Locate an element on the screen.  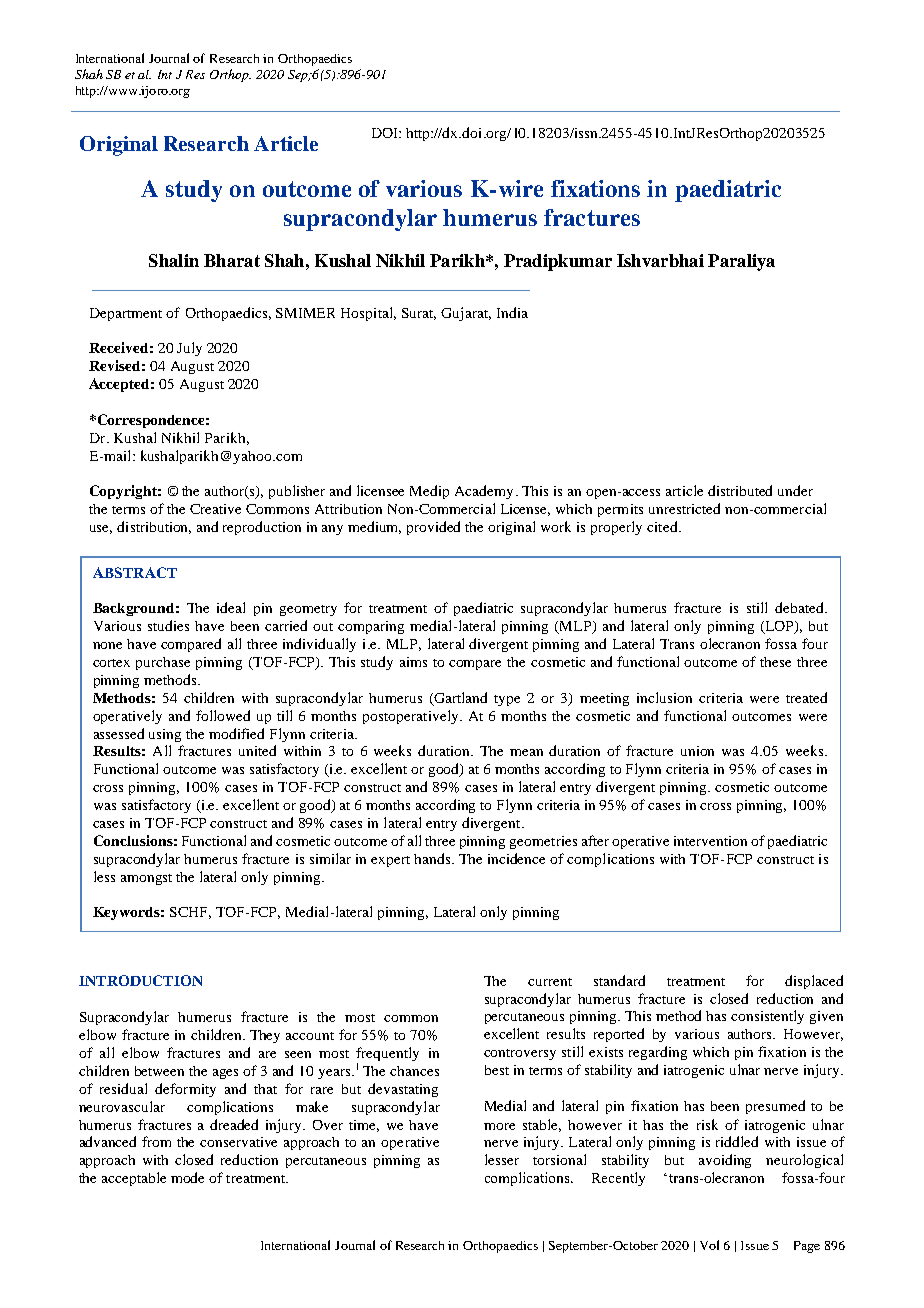
Shalin is located at coordinates (174, 260).
